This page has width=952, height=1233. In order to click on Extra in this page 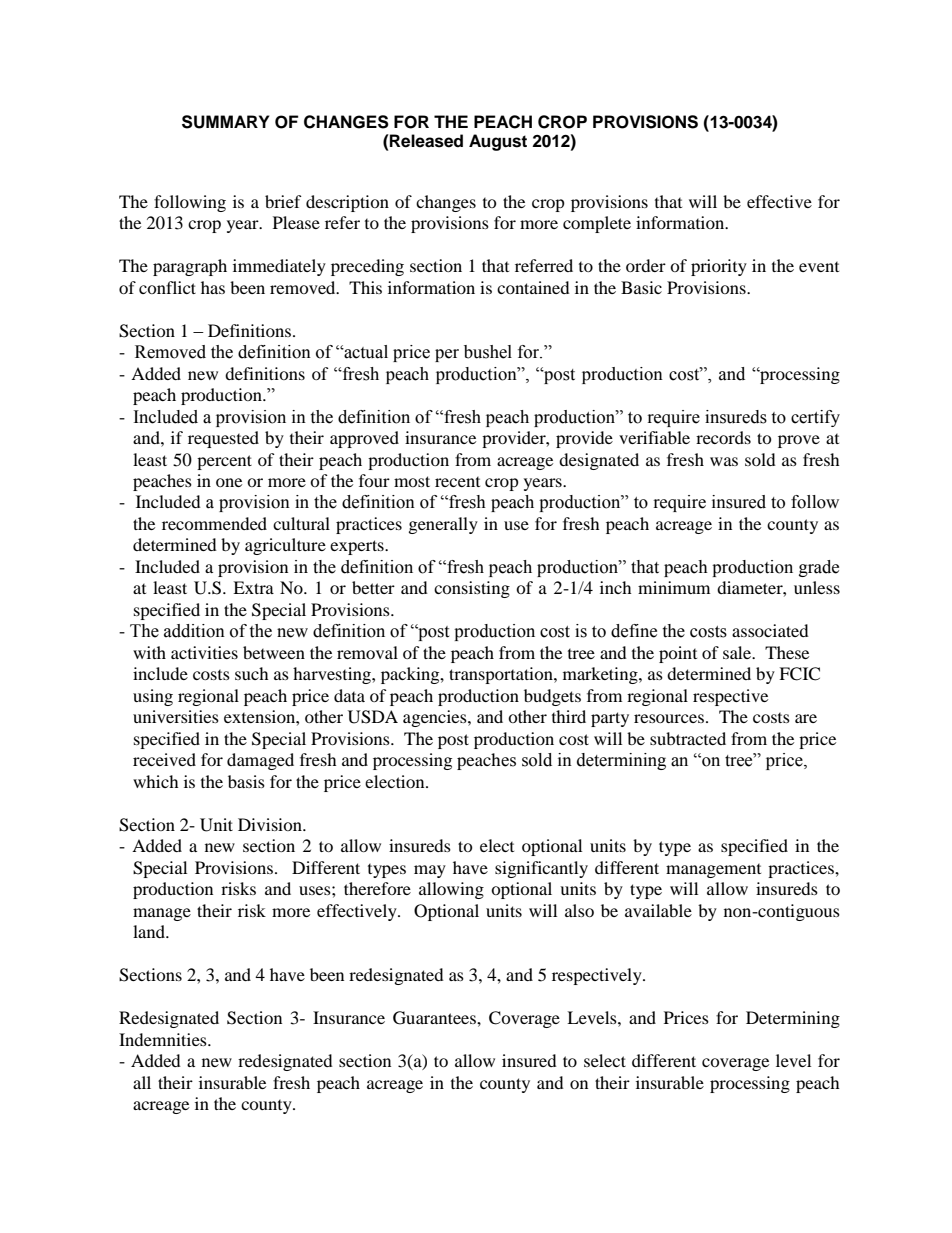, I will do `click(253, 587)`.
